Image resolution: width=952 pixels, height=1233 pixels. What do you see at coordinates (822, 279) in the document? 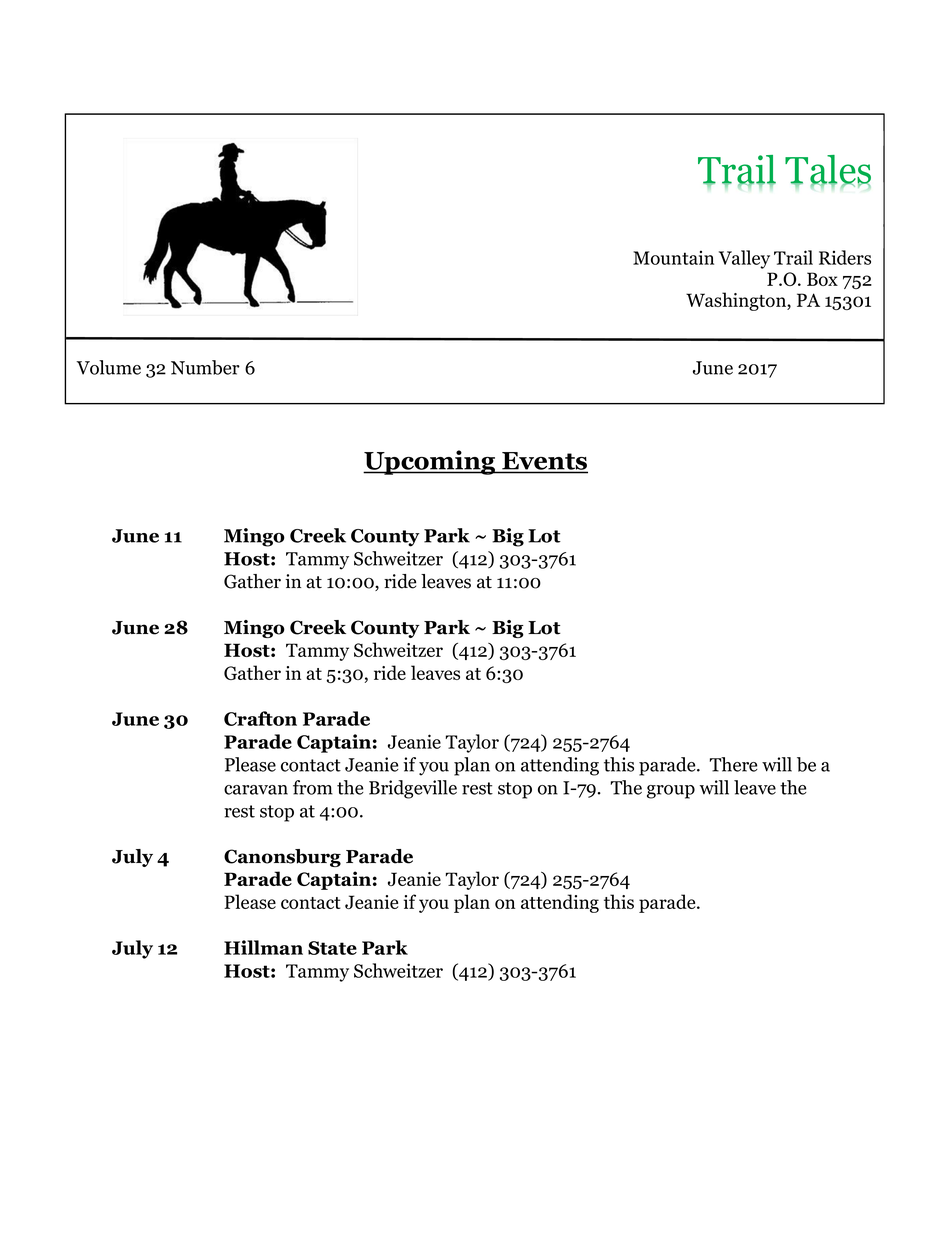
I see `Box` at bounding box center [822, 279].
